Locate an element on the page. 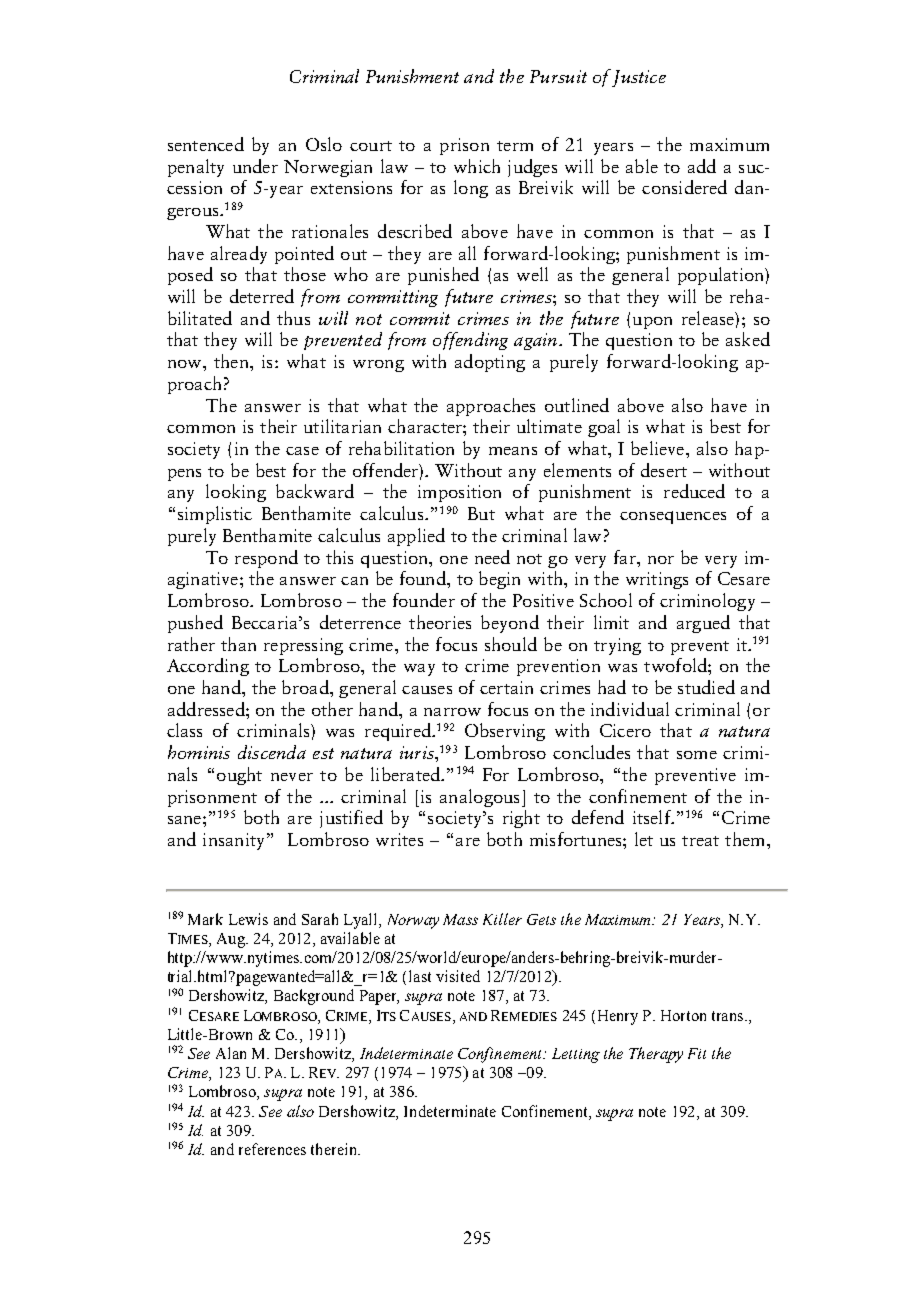  never is located at coordinates (292, 777).
